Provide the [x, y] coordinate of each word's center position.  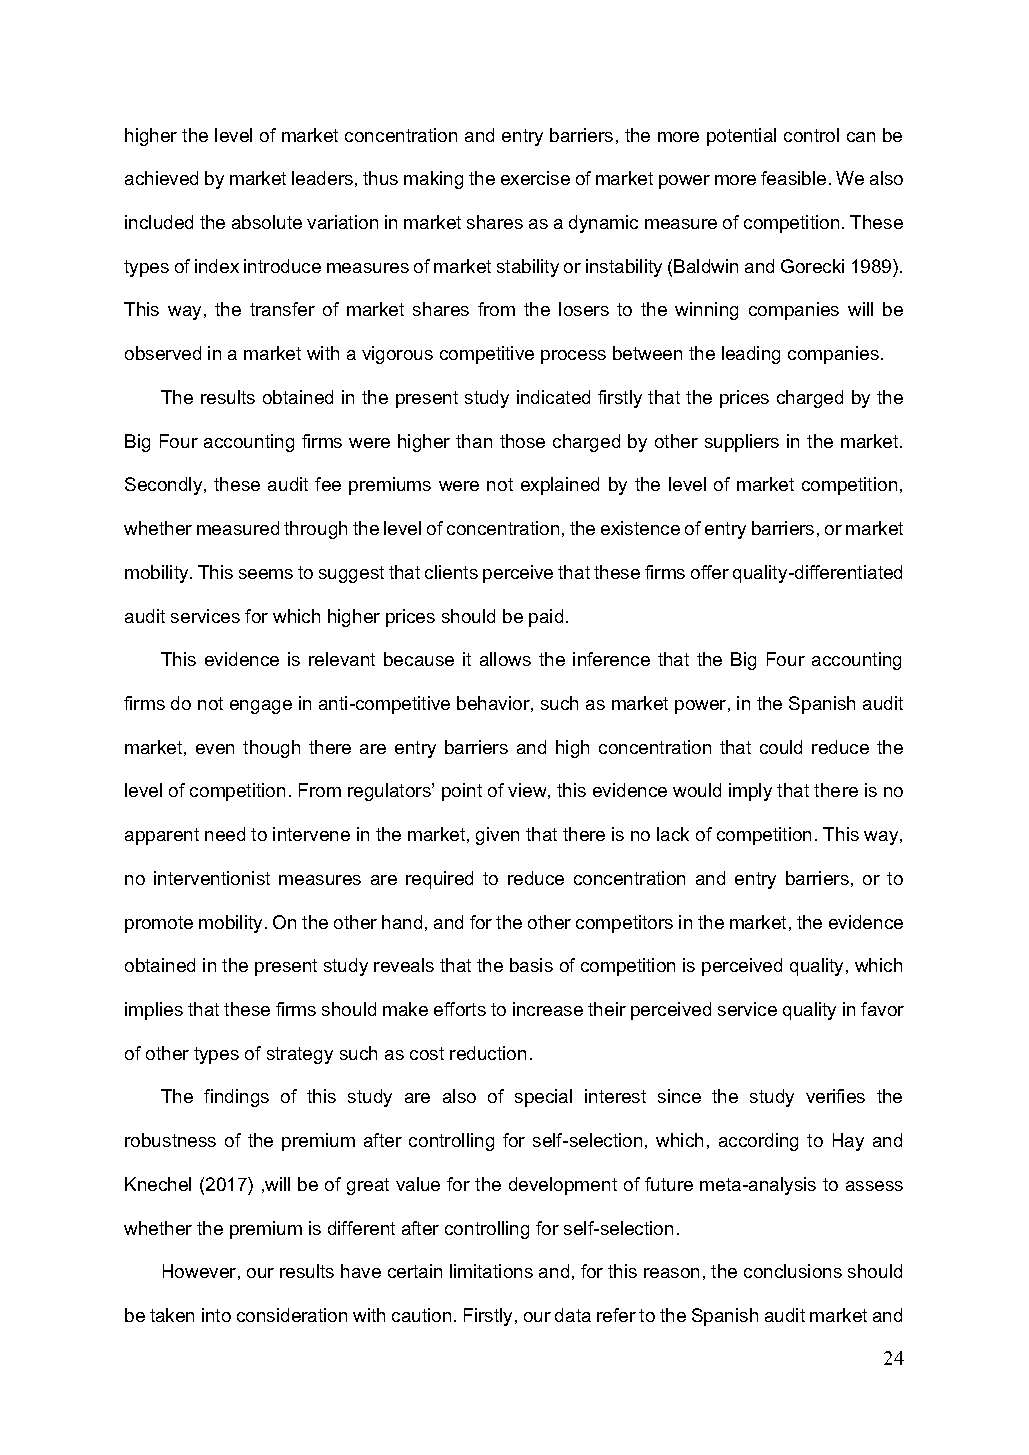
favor [882, 1009]
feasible [793, 178]
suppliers [742, 443]
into [216, 1315]
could [781, 747]
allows [505, 659]
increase [548, 1009]
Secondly [165, 486]
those [522, 441]
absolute [267, 222]
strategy [300, 1055]
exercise [535, 178]
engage [261, 707]
